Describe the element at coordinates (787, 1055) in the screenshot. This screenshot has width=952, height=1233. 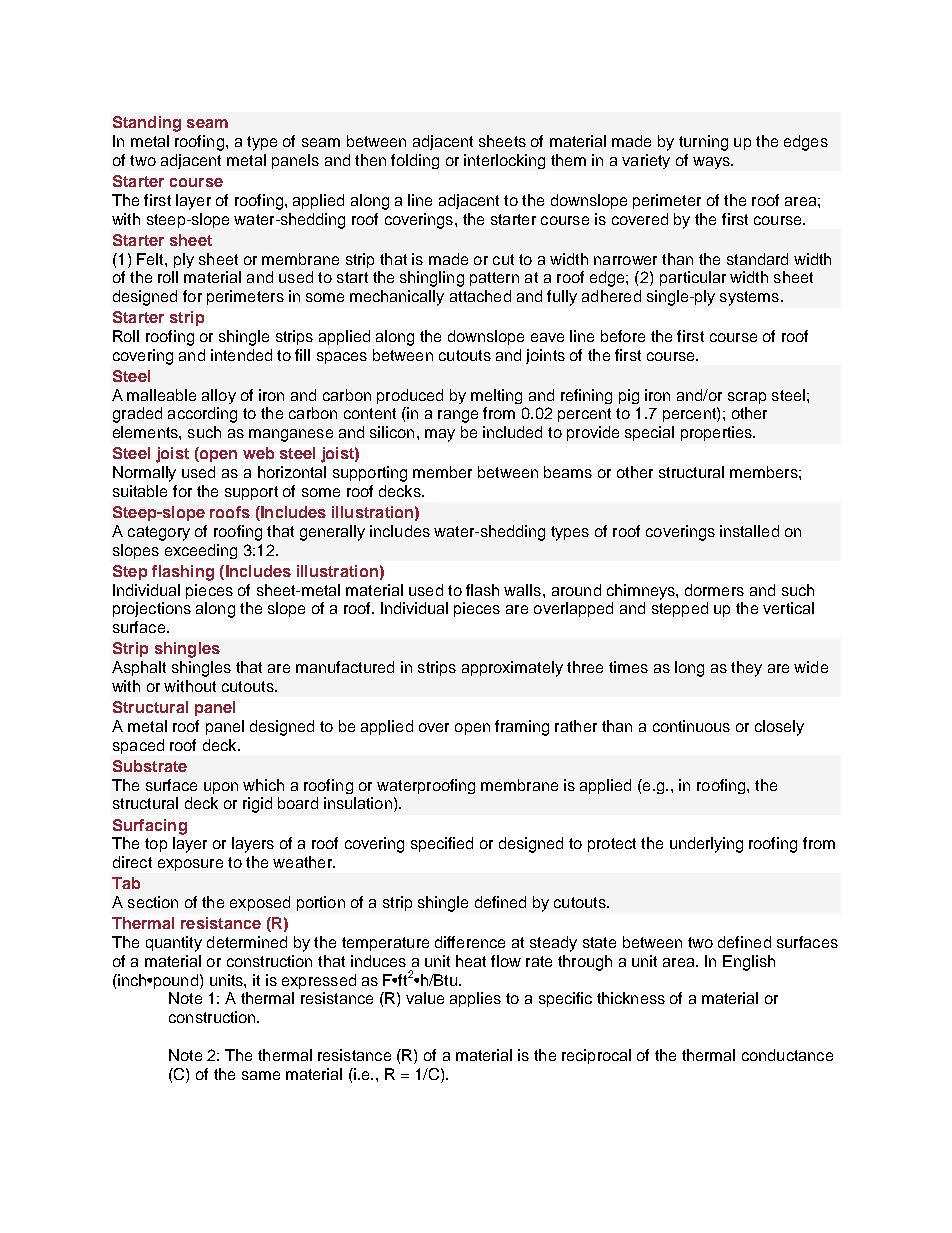
I see `conductance` at that location.
